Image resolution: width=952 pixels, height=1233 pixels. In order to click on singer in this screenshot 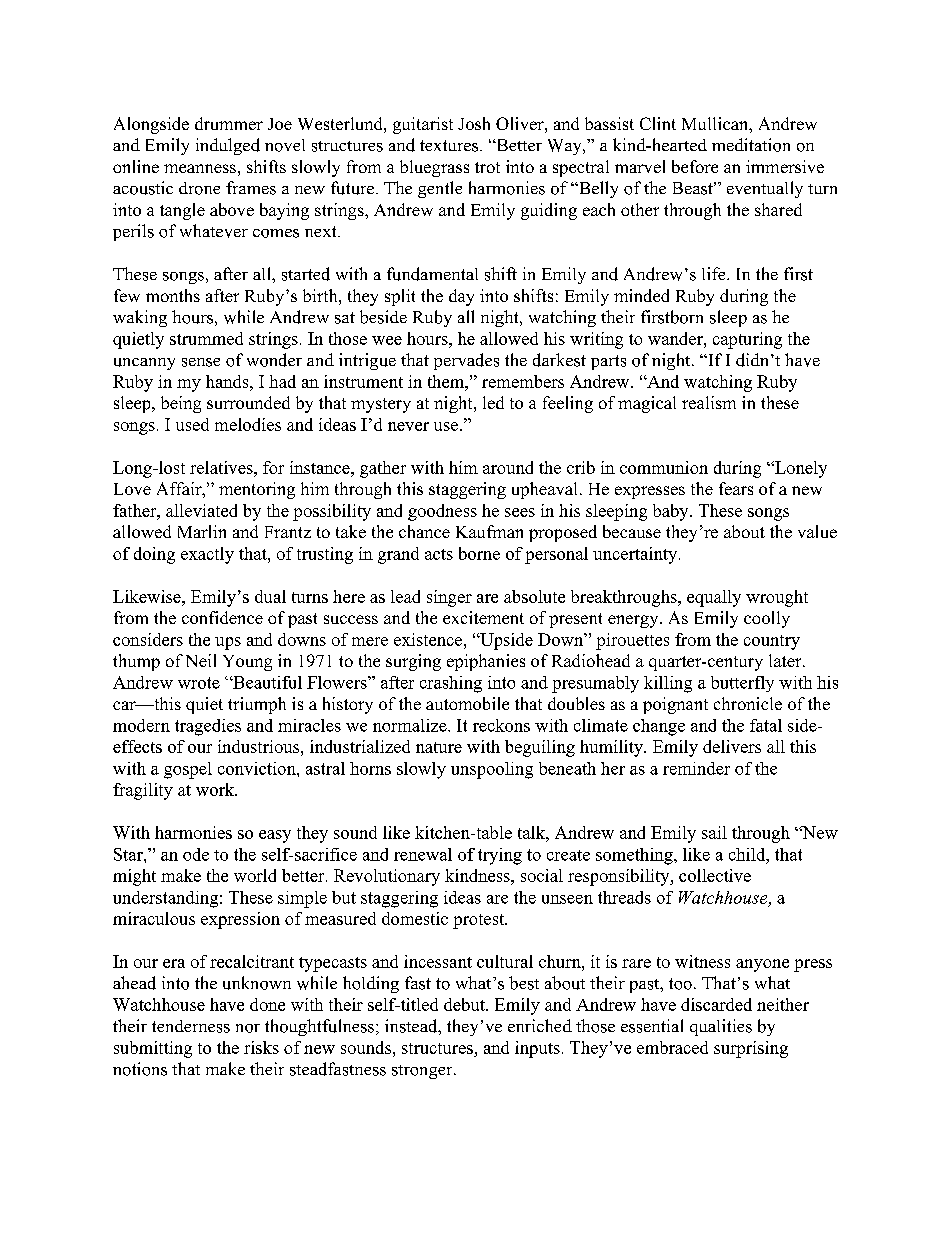, I will do `click(449, 598)`.
